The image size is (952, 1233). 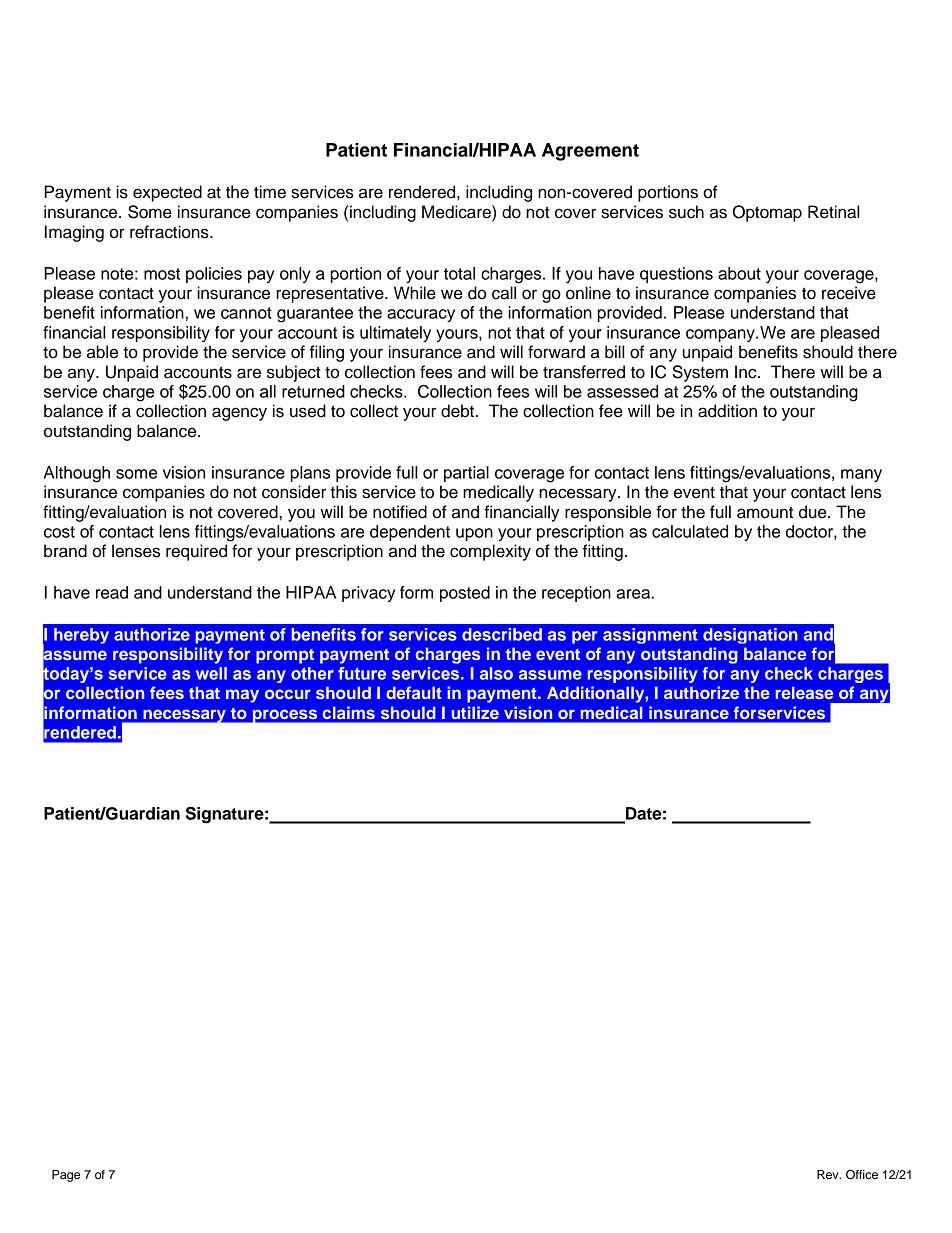 I want to click on release, so click(x=804, y=692).
